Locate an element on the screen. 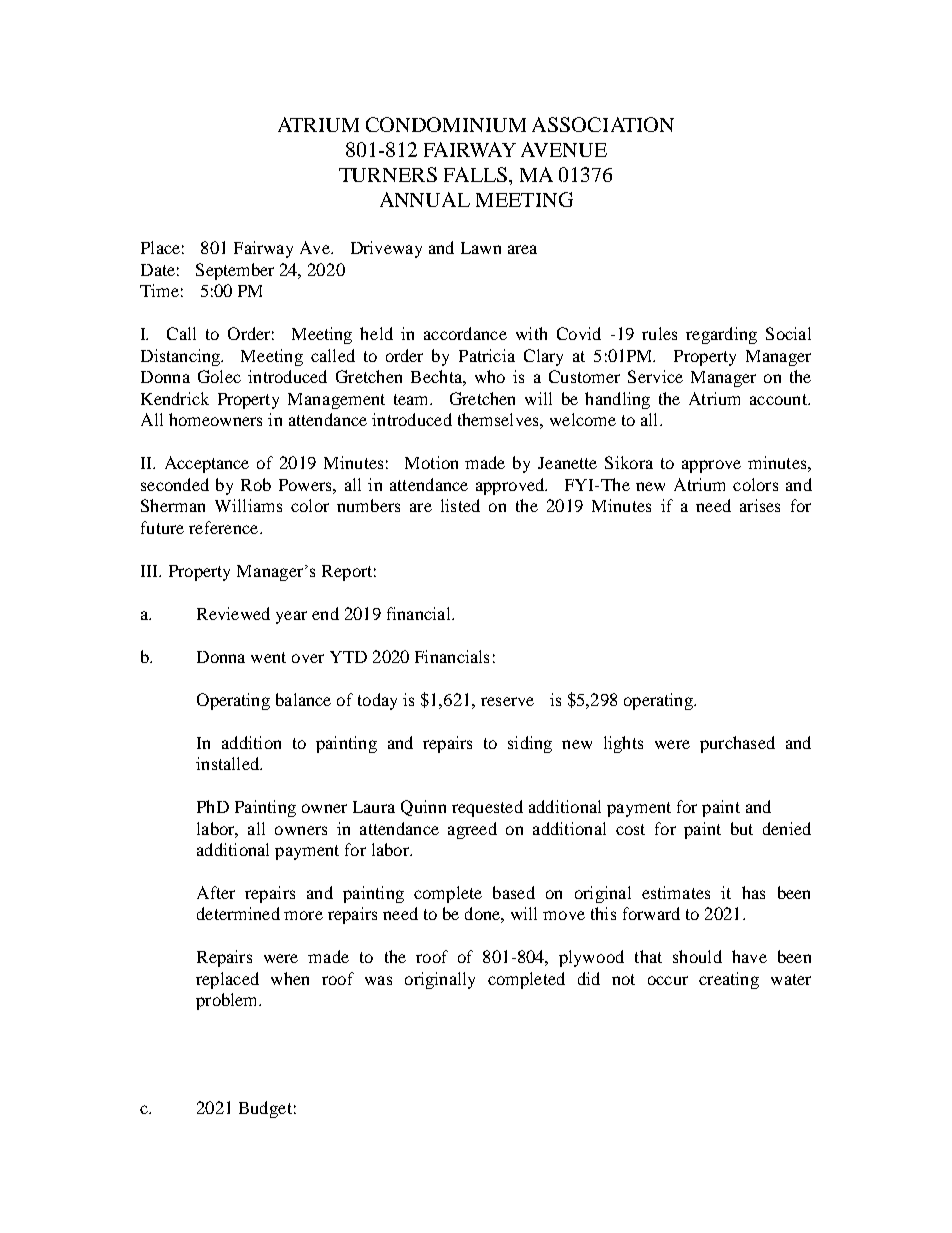 The image size is (952, 1233). FALLS is located at coordinates (475, 174).
